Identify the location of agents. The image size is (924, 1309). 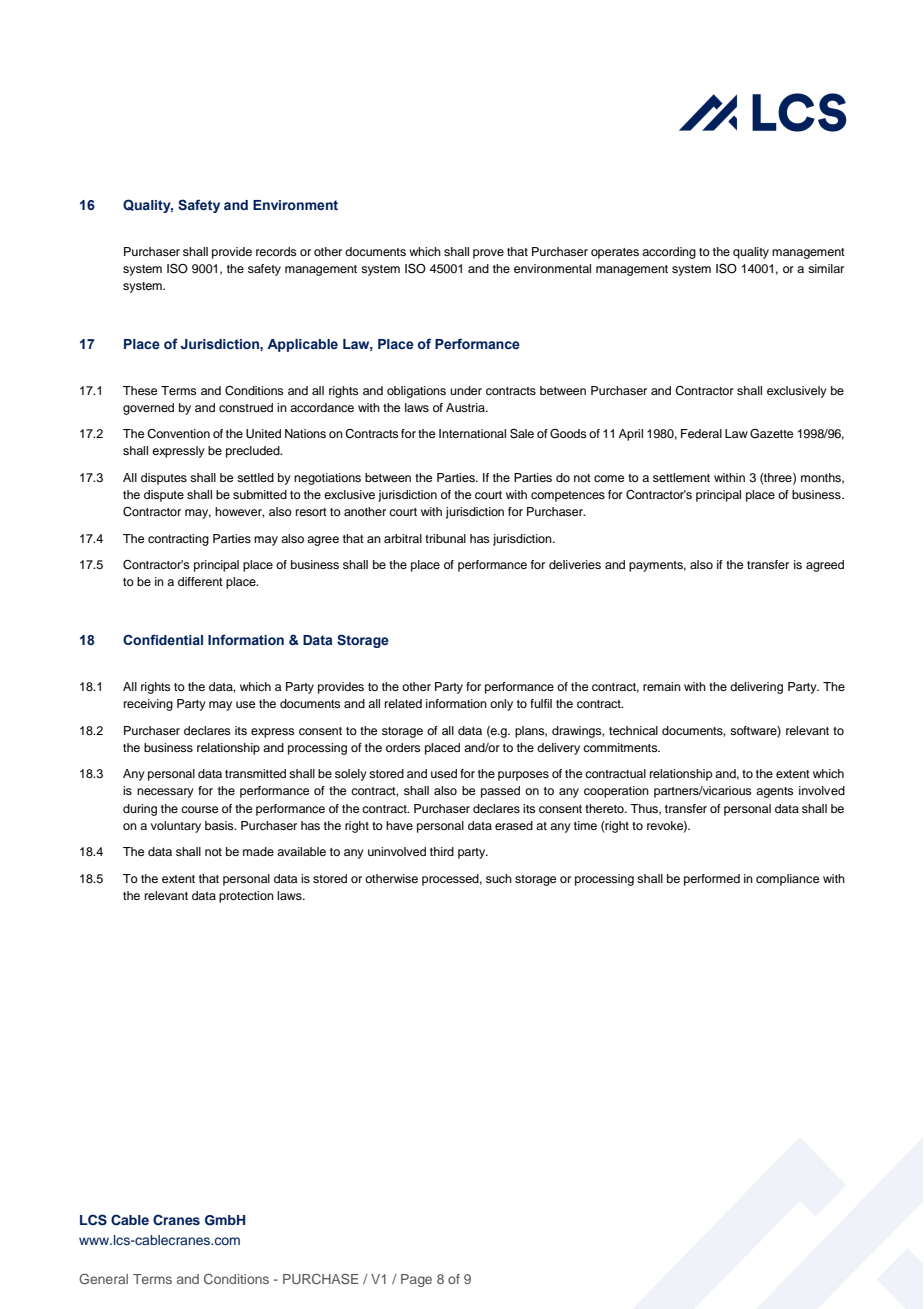
(775, 792).
